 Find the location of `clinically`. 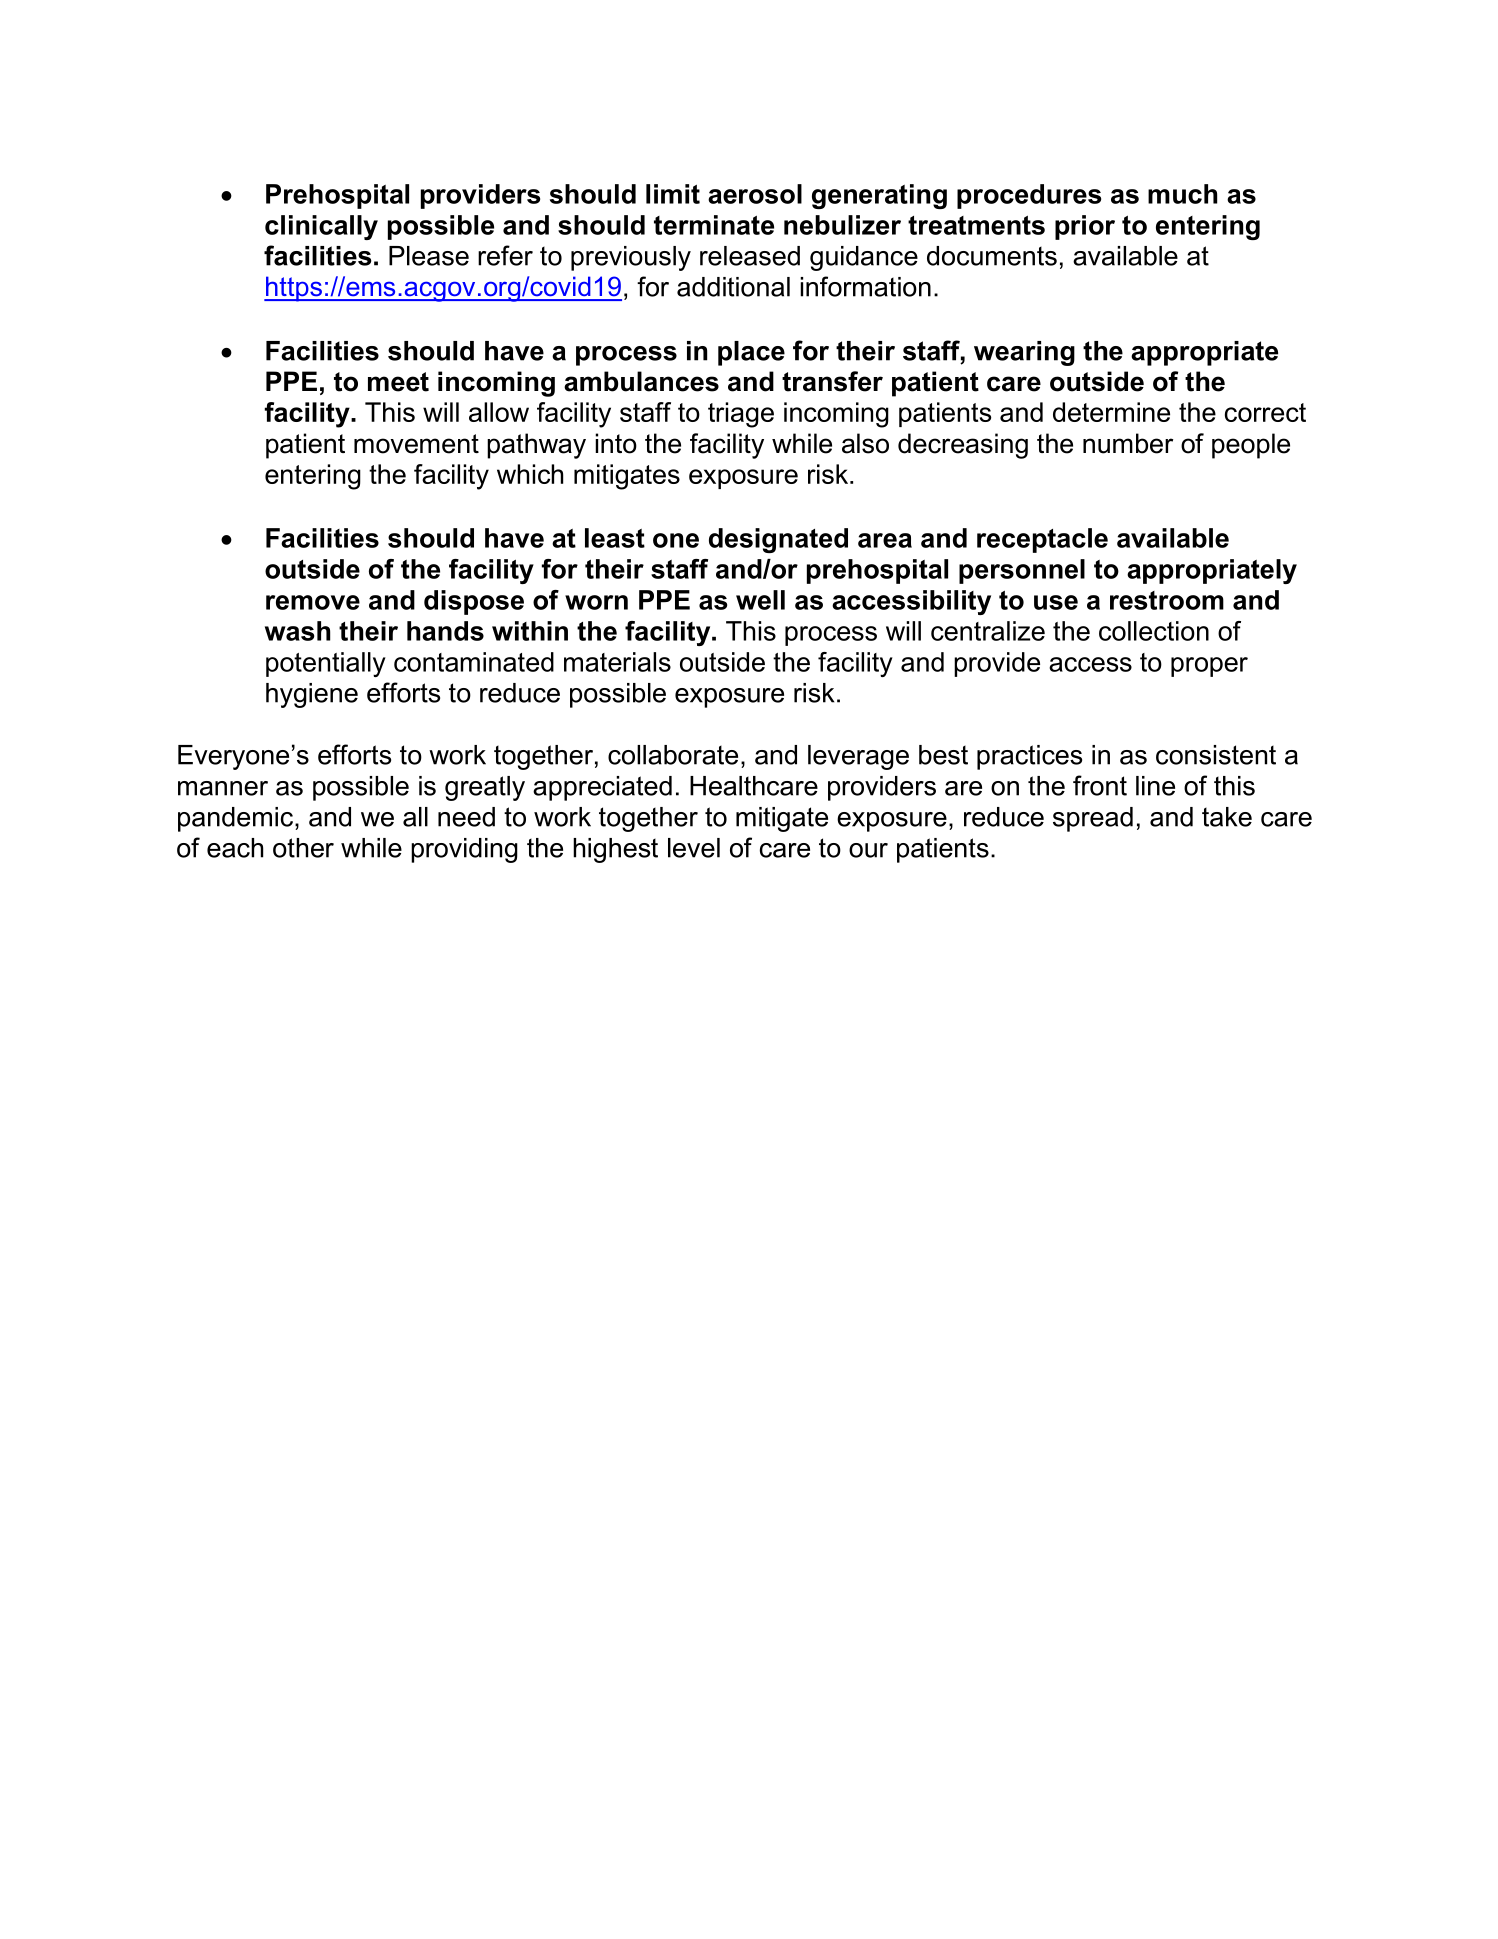

clinically is located at coordinates (321, 227).
